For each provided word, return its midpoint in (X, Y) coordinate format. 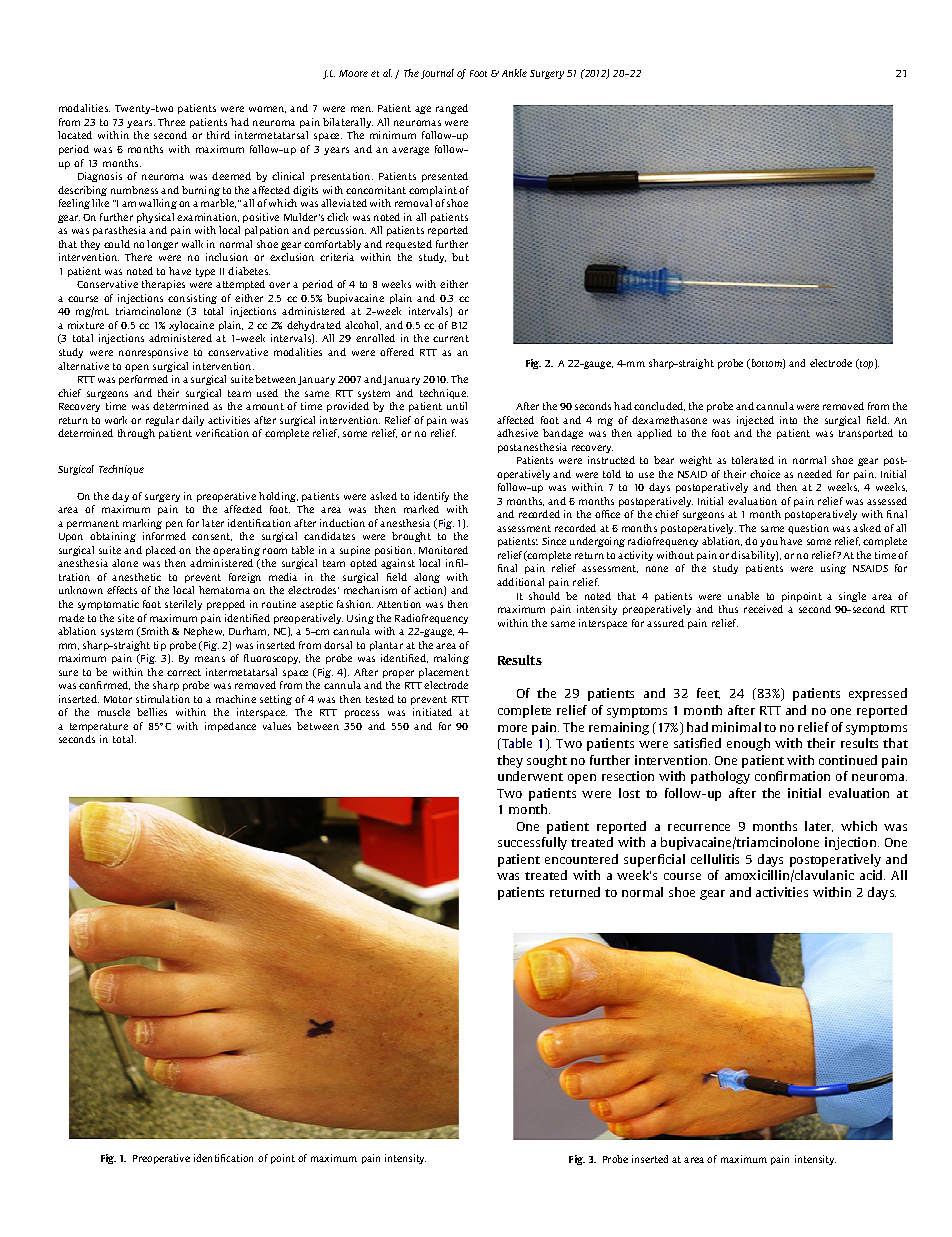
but (460, 257)
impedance (230, 727)
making (451, 659)
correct (184, 672)
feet (708, 693)
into (788, 420)
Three (171, 122)
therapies (163, 285)
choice (765, 474)
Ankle (514, 73)
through (136, 434)
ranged (452, 109)
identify (431, 497)
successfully (532, 843)
